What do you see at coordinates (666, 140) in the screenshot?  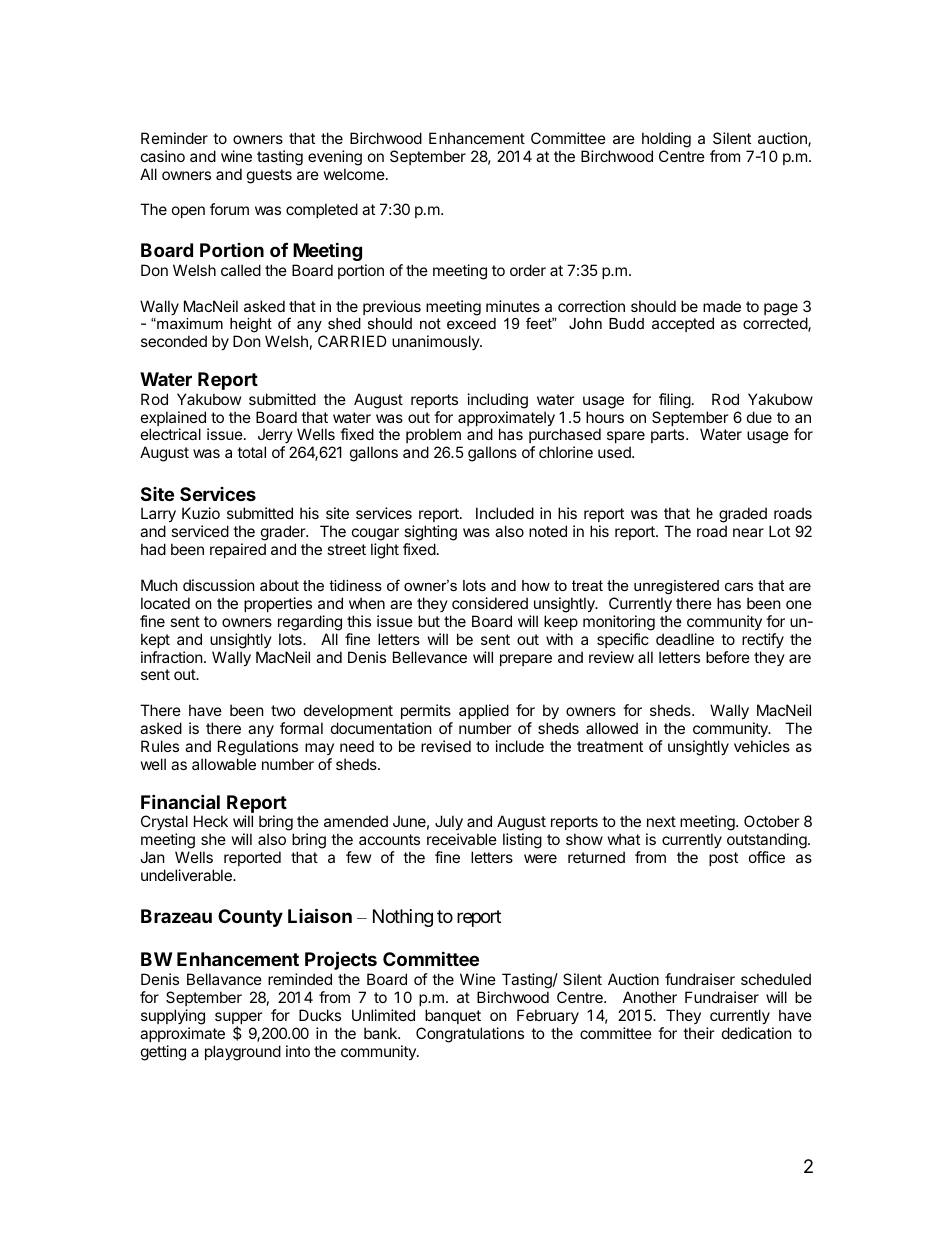 I see `holding` at bounding box center [666, 140].
